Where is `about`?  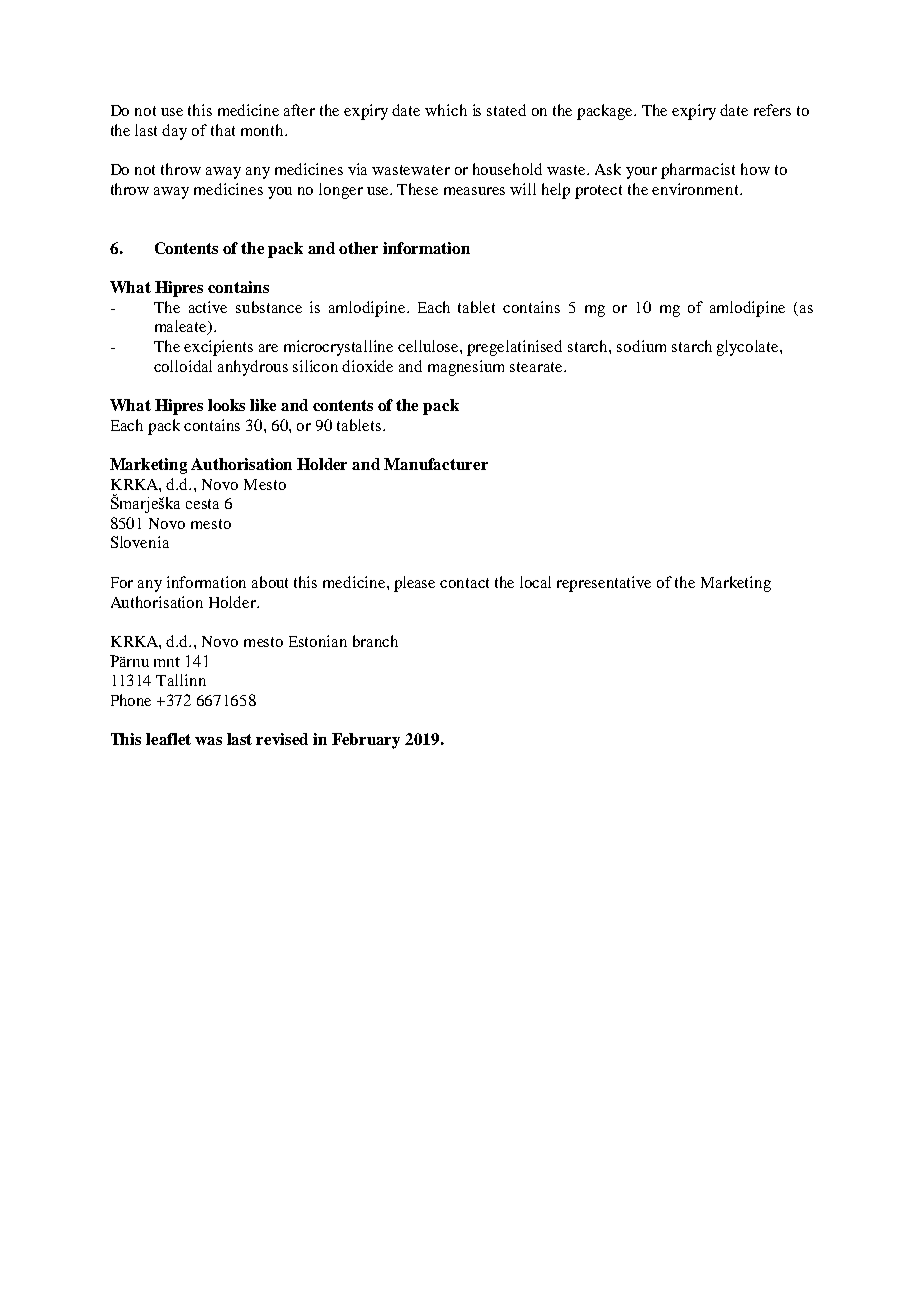 about is located at coordinates (270, 582).
